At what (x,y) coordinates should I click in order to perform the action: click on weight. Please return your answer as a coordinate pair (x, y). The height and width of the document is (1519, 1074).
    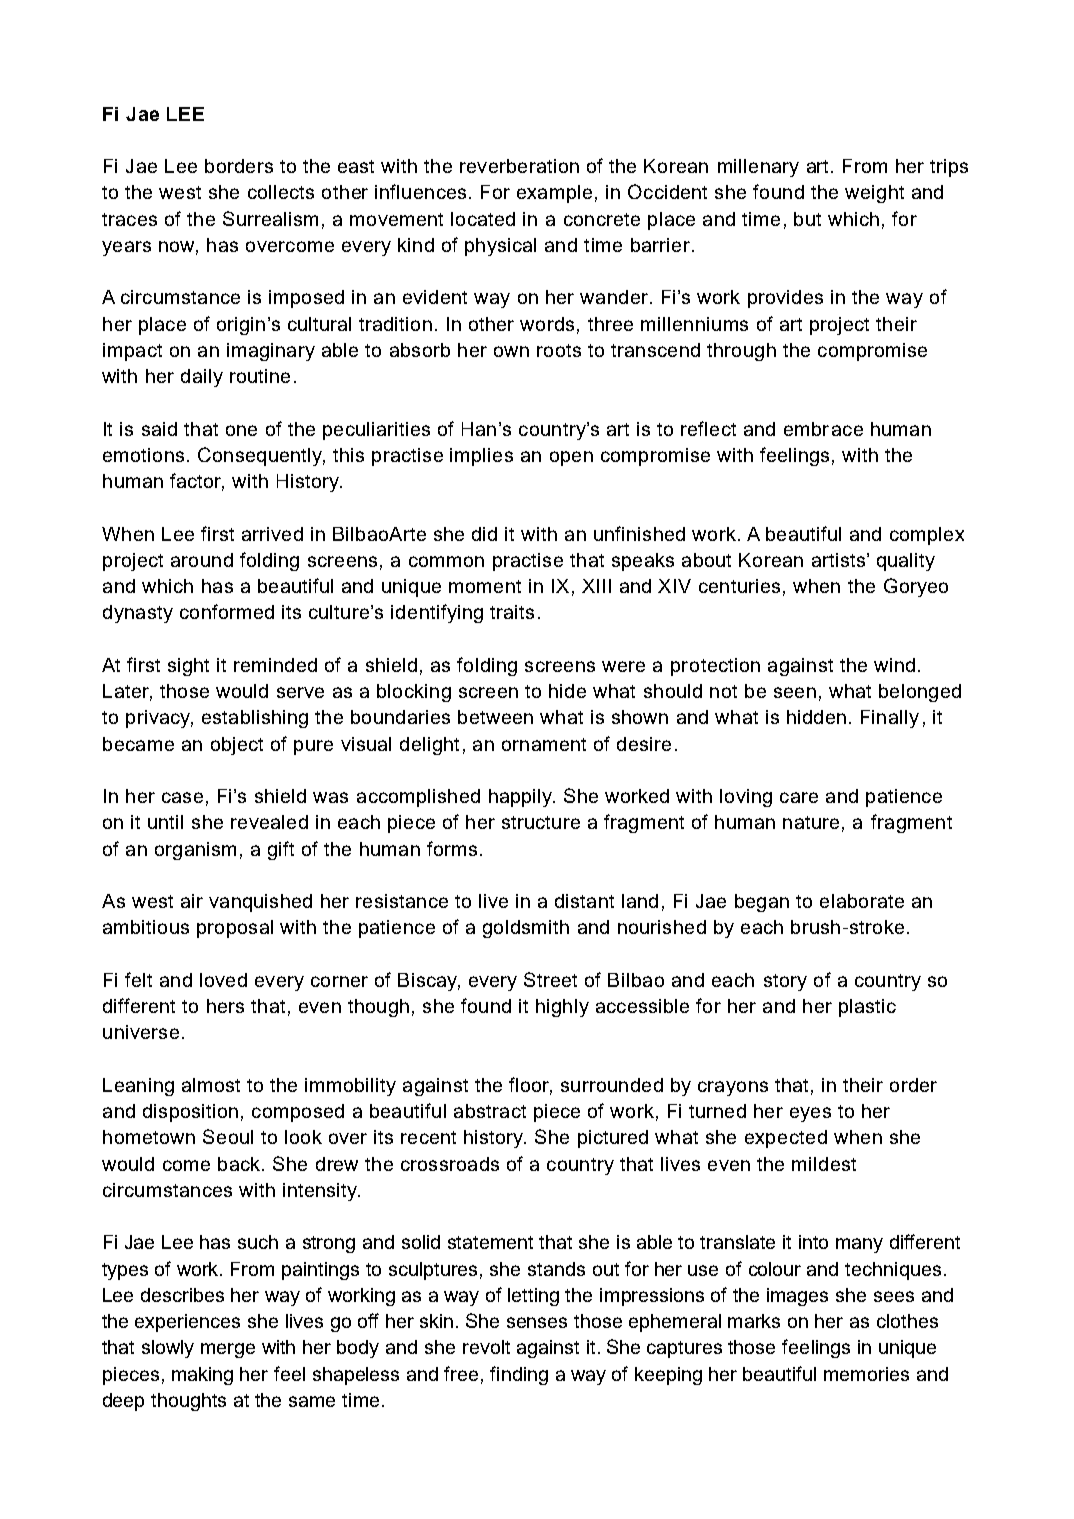
    Looking at the image, I should click on (874, 194).
